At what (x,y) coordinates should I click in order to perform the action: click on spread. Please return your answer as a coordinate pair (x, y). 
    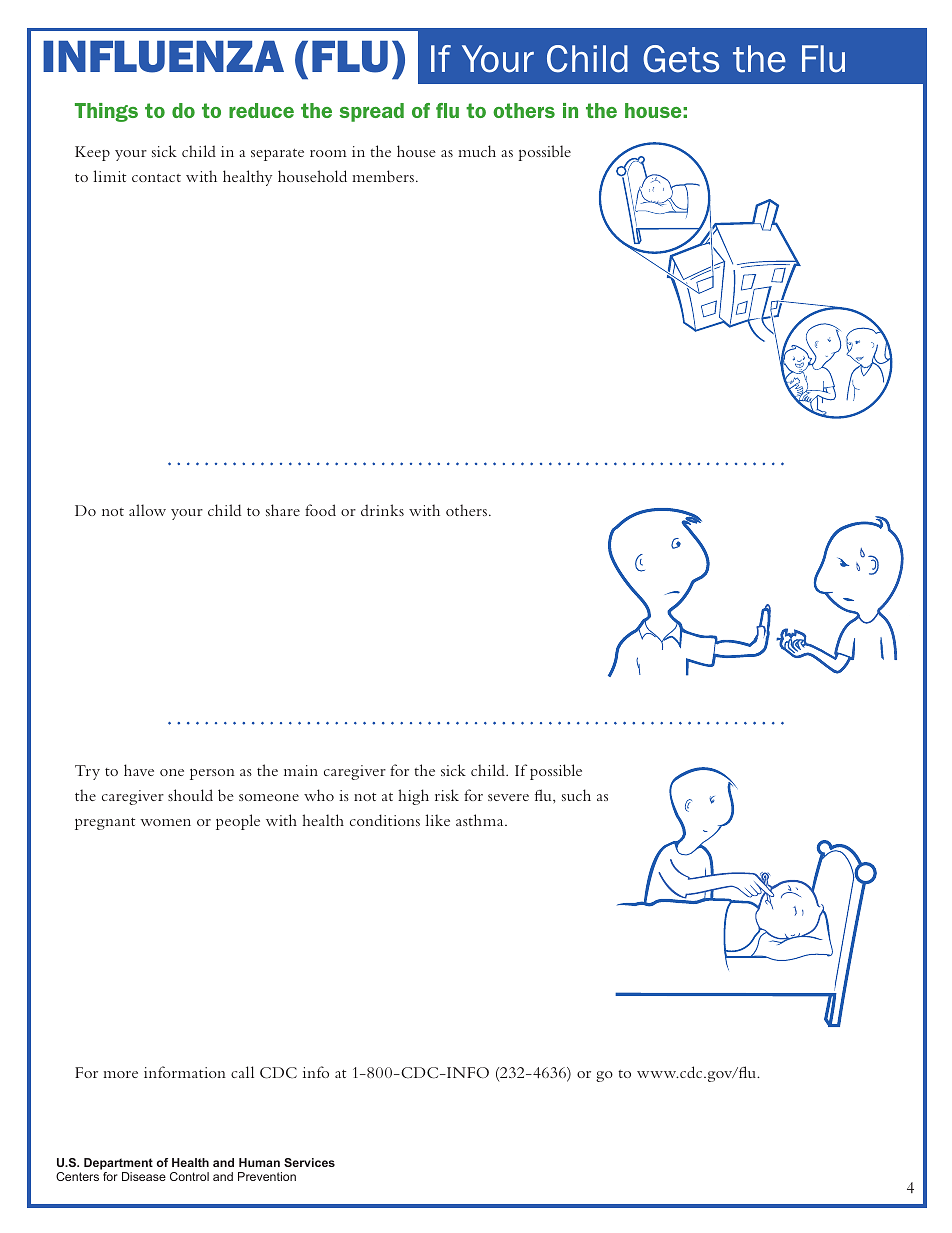
    Looking at the image, I should click on (372, 112).
